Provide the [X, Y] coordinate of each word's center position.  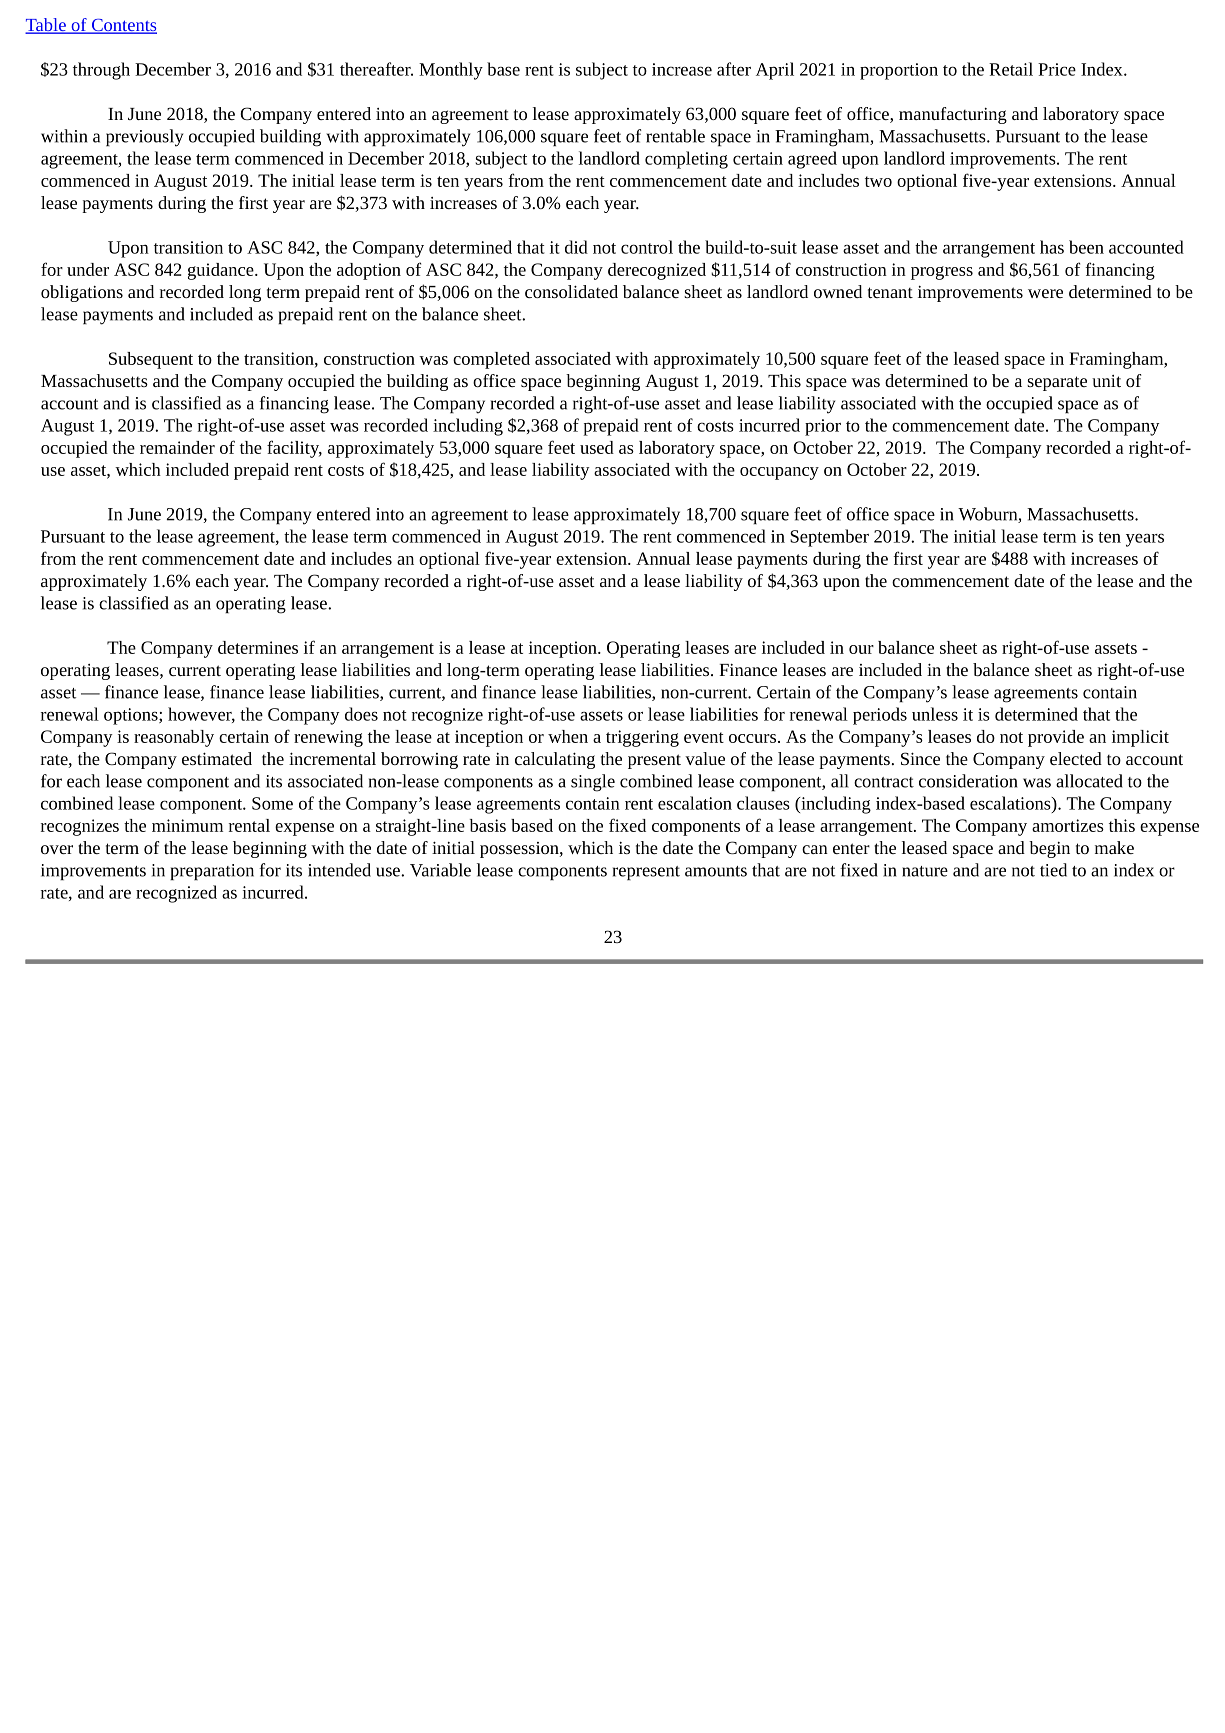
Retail [1011, 69]
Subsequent [151, 360]
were [1045, 293]
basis [488, 825]
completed [491, 360]
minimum [187, 825]
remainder [177, 447]
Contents [123, 26]
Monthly [451, 71]
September [829, 538]
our [861, 649]
